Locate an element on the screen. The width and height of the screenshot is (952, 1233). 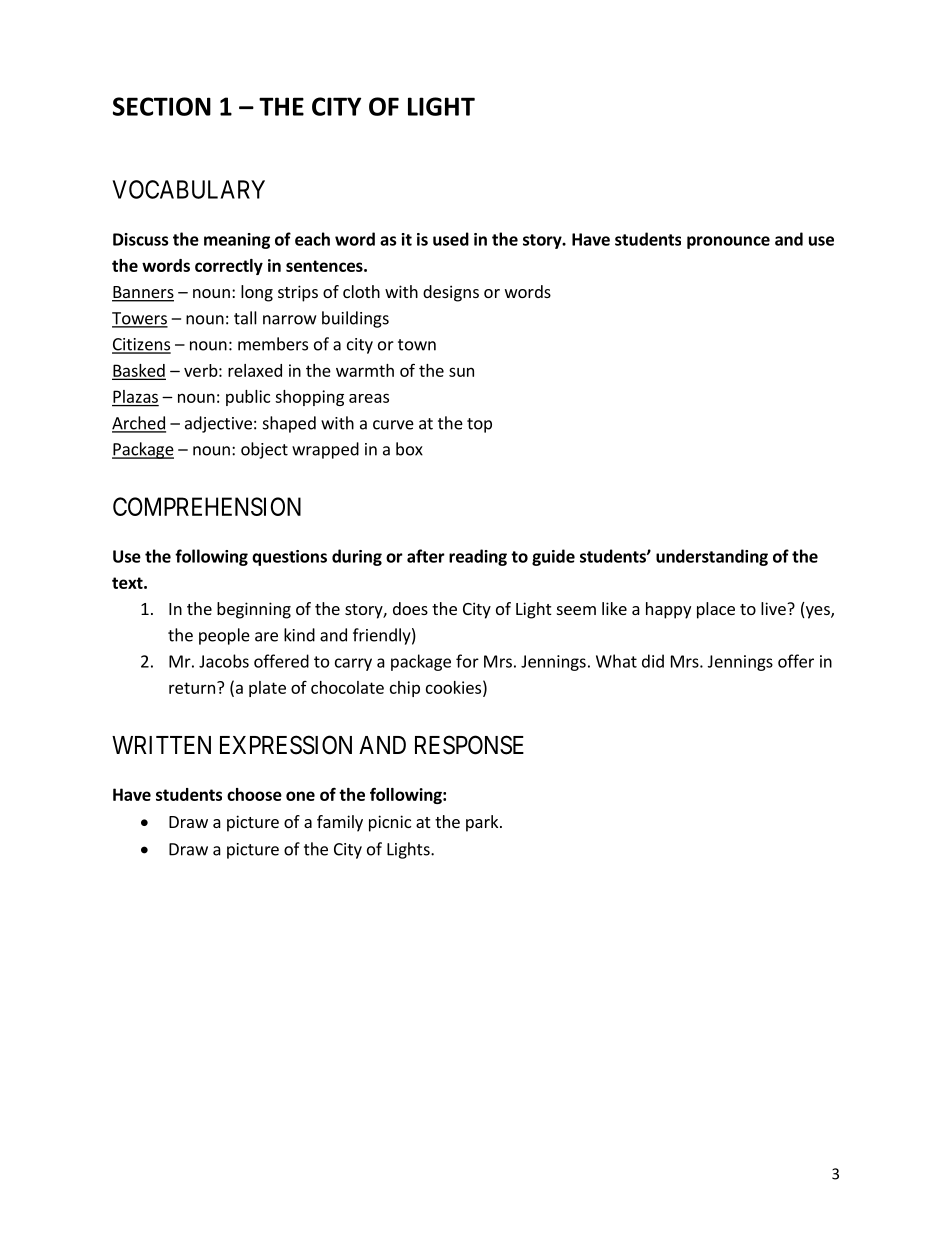
choose is located at coordinates (254, 794).
